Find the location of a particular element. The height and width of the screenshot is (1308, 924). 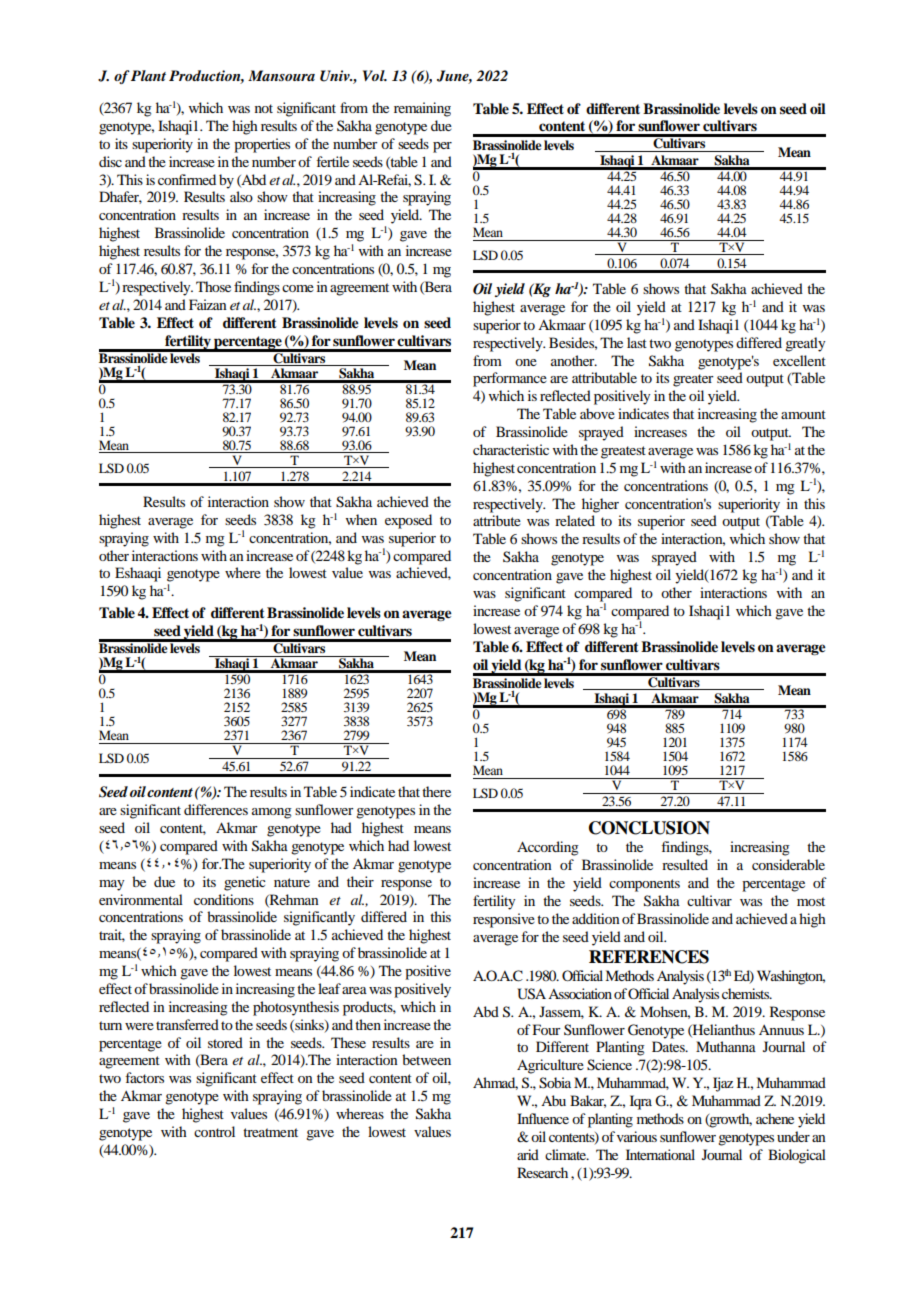

attribute is located at coordinates (497, 520).
